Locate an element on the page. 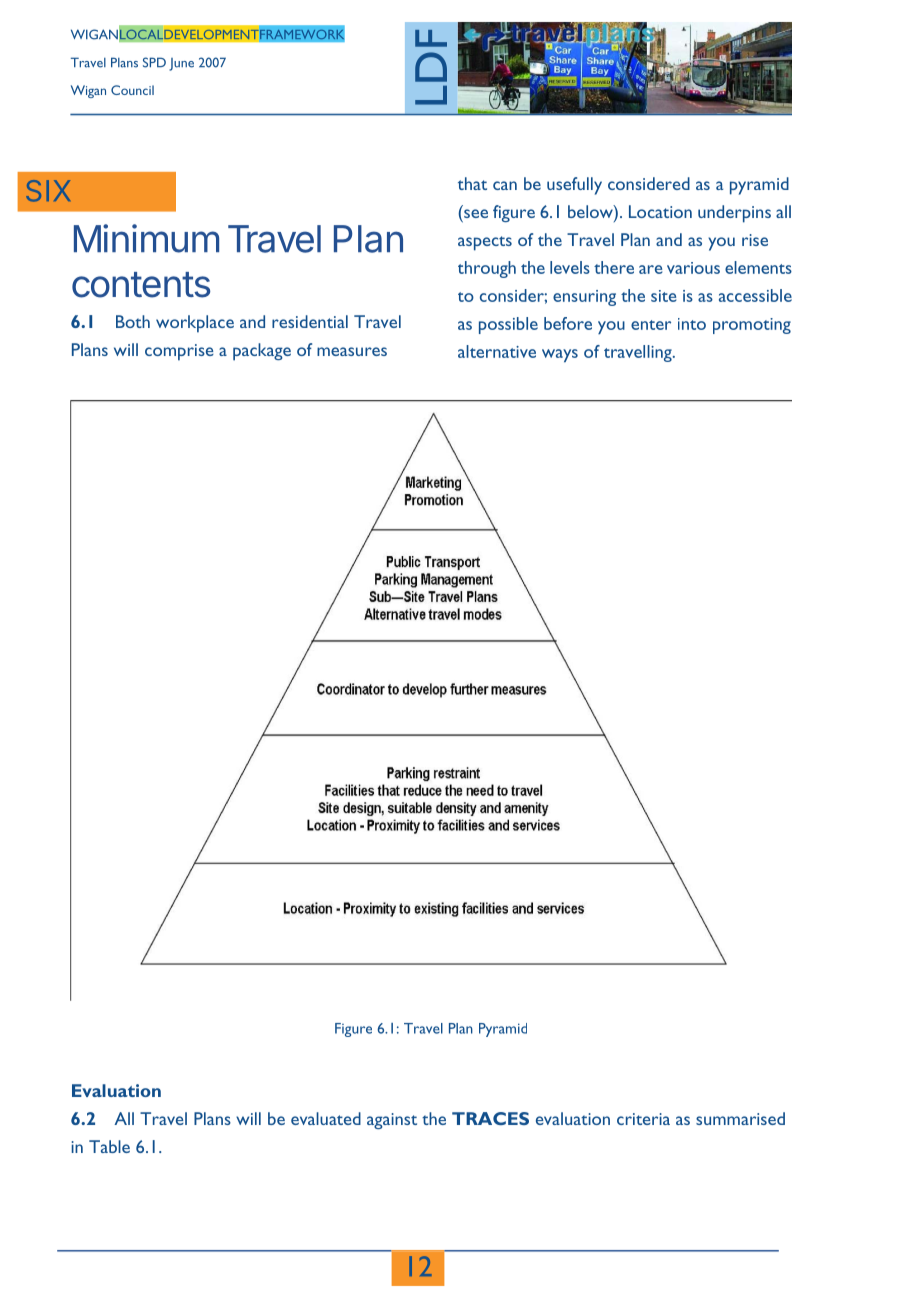 Image resolution: width=924 pixels, height=1308 pixels. that is located at coordinates (472, 183).
